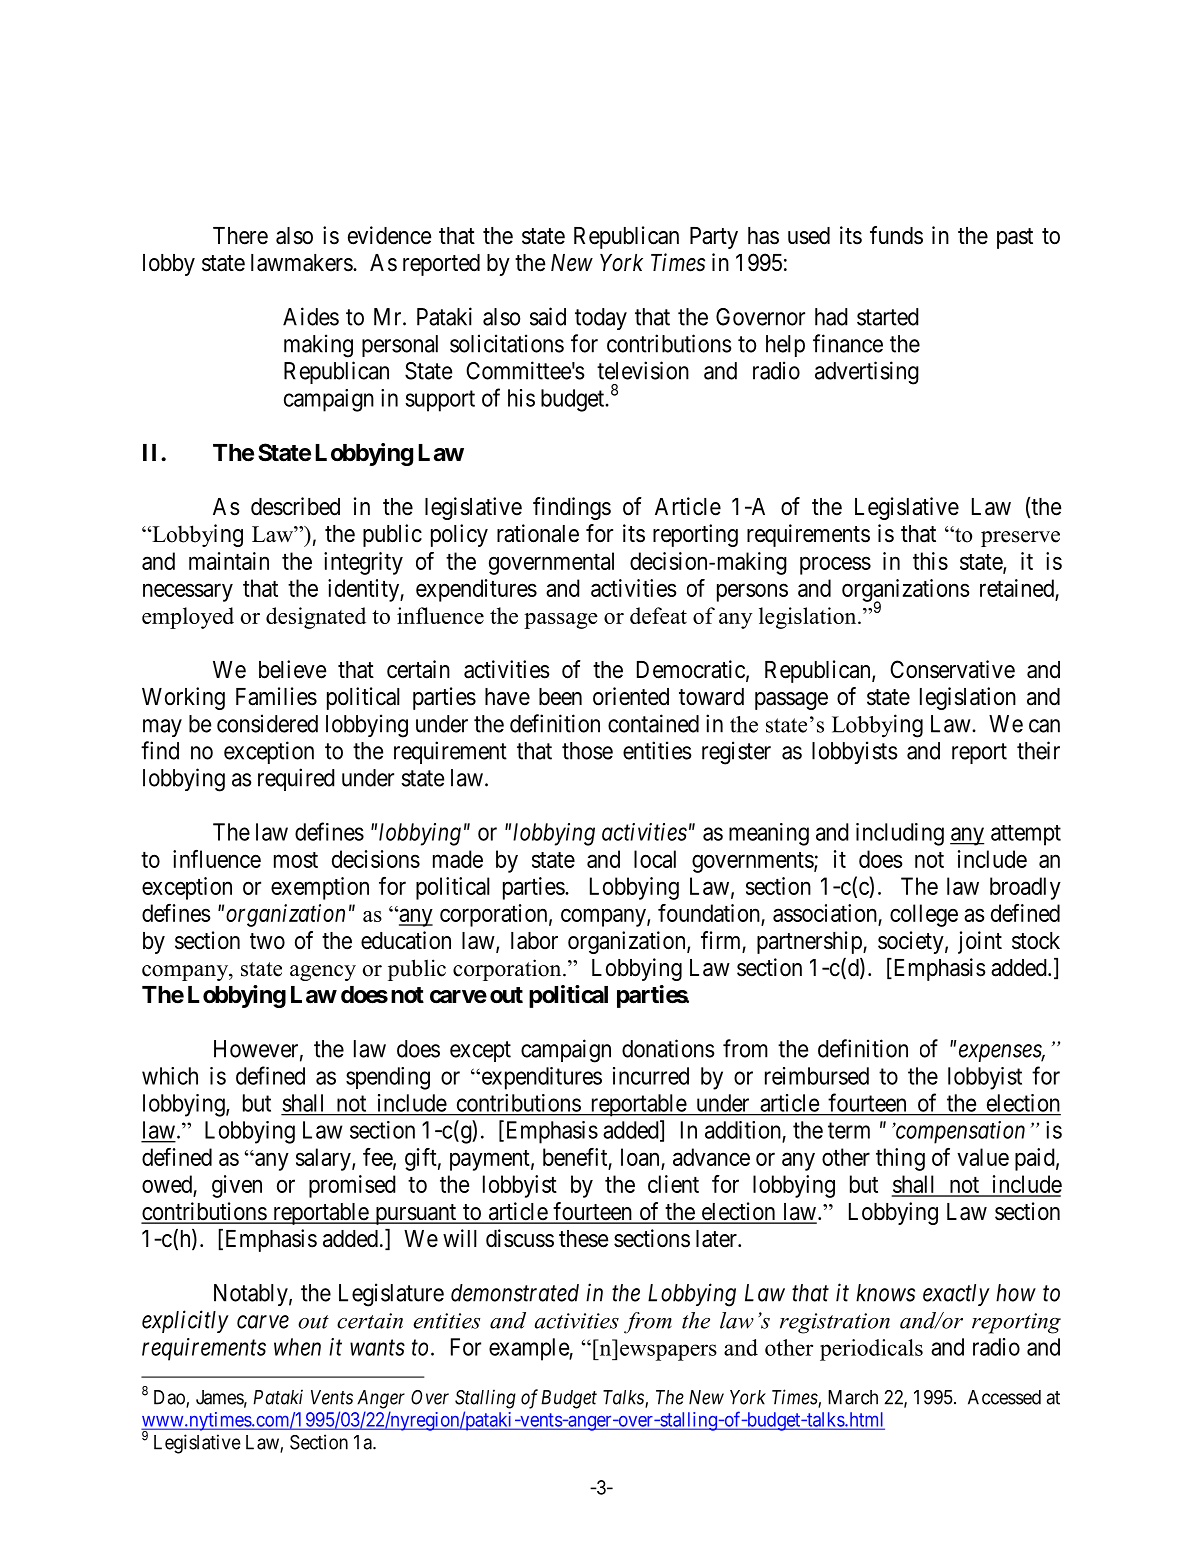 The width and height of the screenshot is (1202, 1555). What do you see at coordinates (529, 1349) in the screenshot?
I see `example` at bounding box center [529, 1349].
